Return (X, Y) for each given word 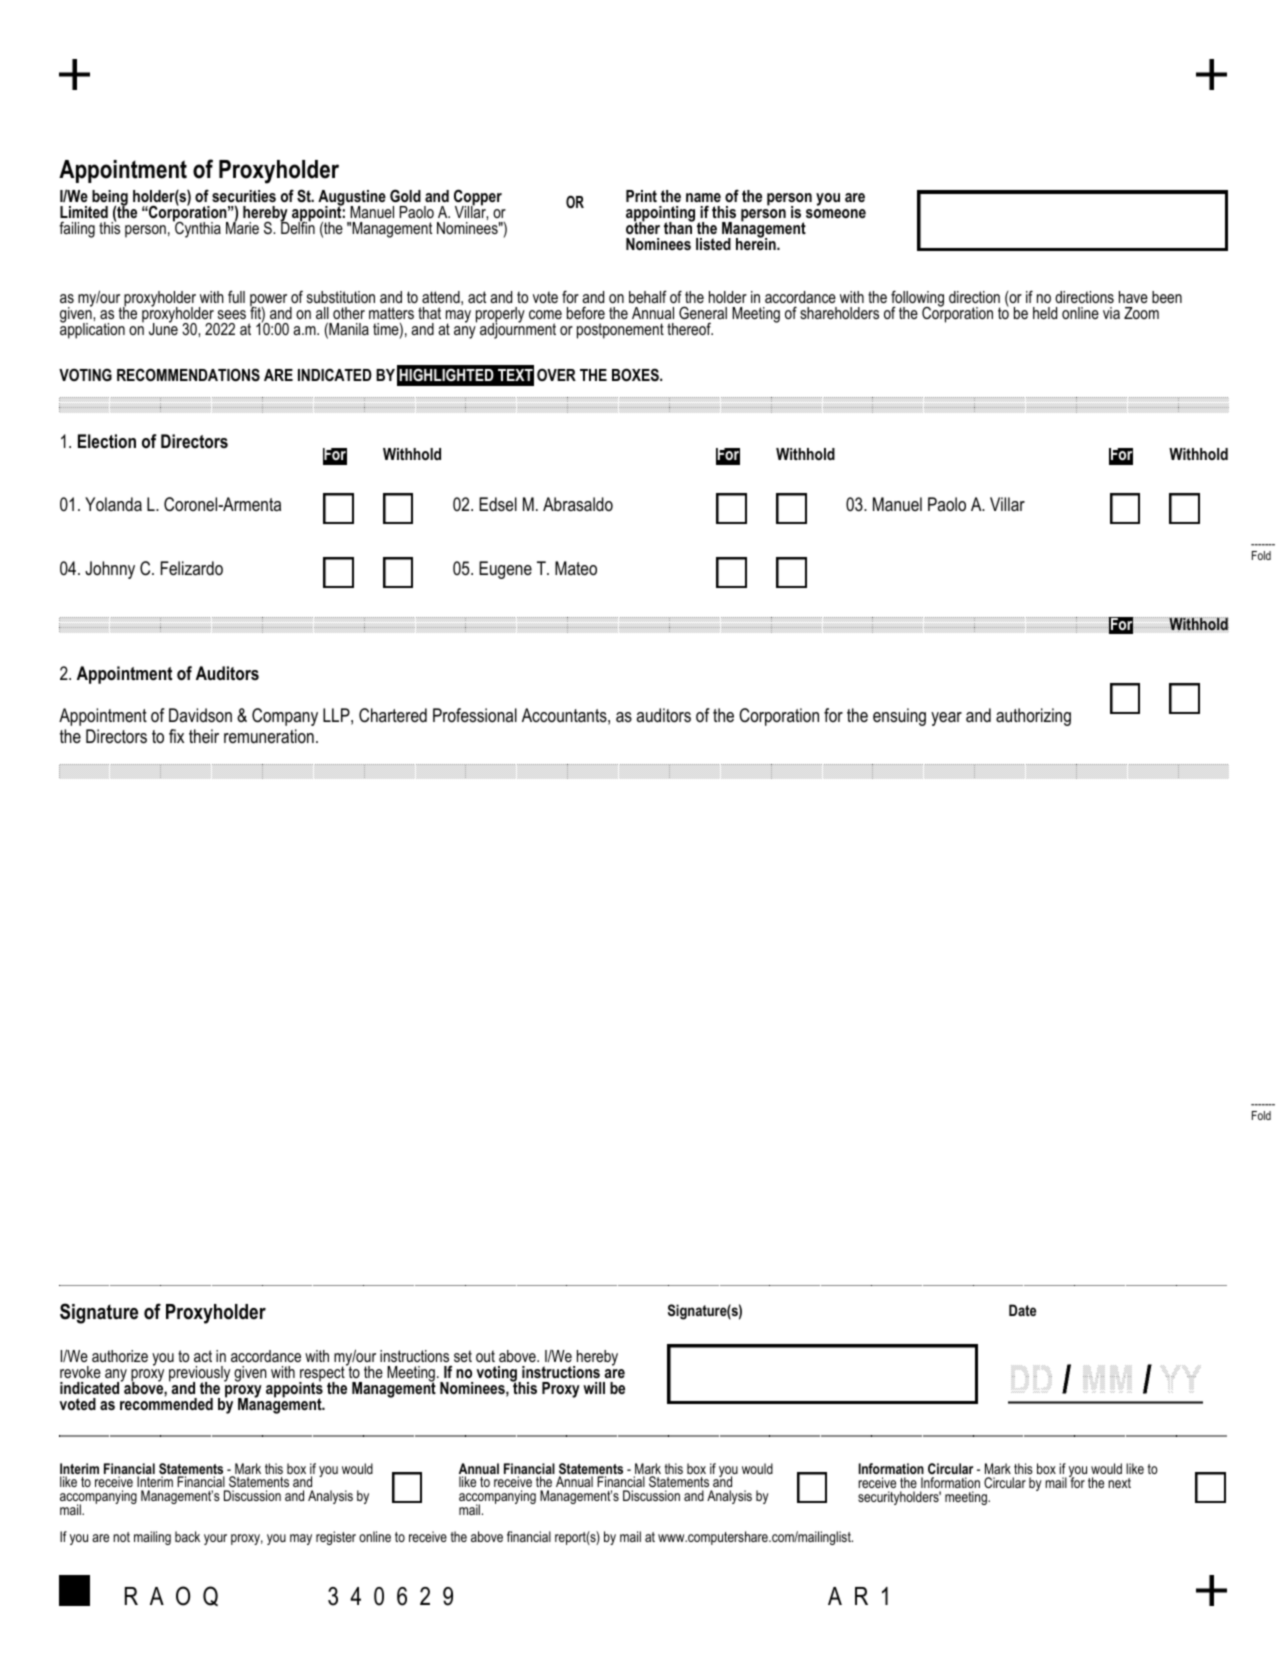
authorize (120, 1356)
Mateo (576, 568)
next (1119, 1483)
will (594, 1388)
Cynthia (197, 229)
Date (1022, 1310)
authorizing (1033, 717)
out (485, 1356)
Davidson (200, 715)
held (1045, 313)
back (187, 1536)
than (679, 227)
